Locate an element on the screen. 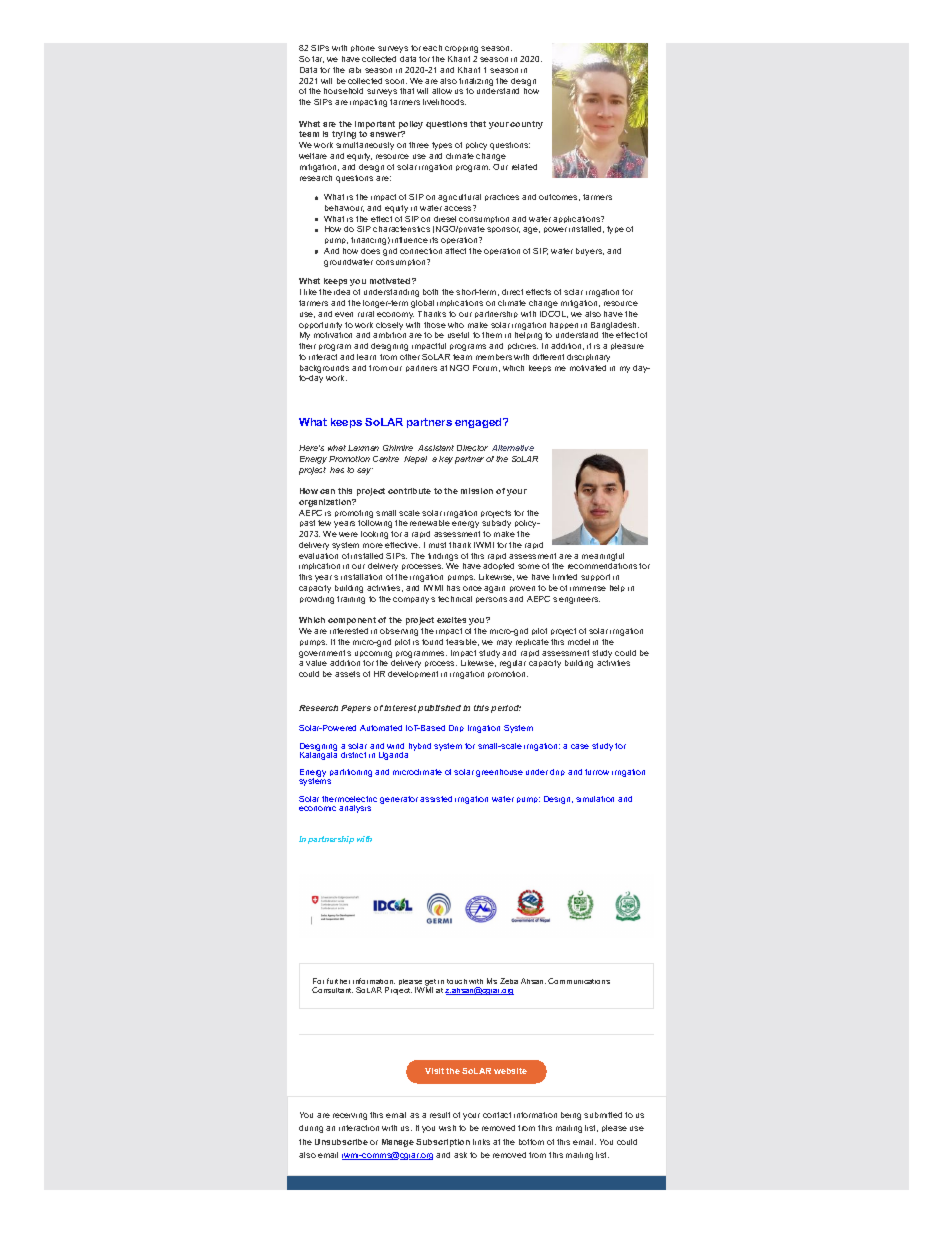 The width and height of the screenshot is (952, 1233). once is located at coordinates (472, 588).
